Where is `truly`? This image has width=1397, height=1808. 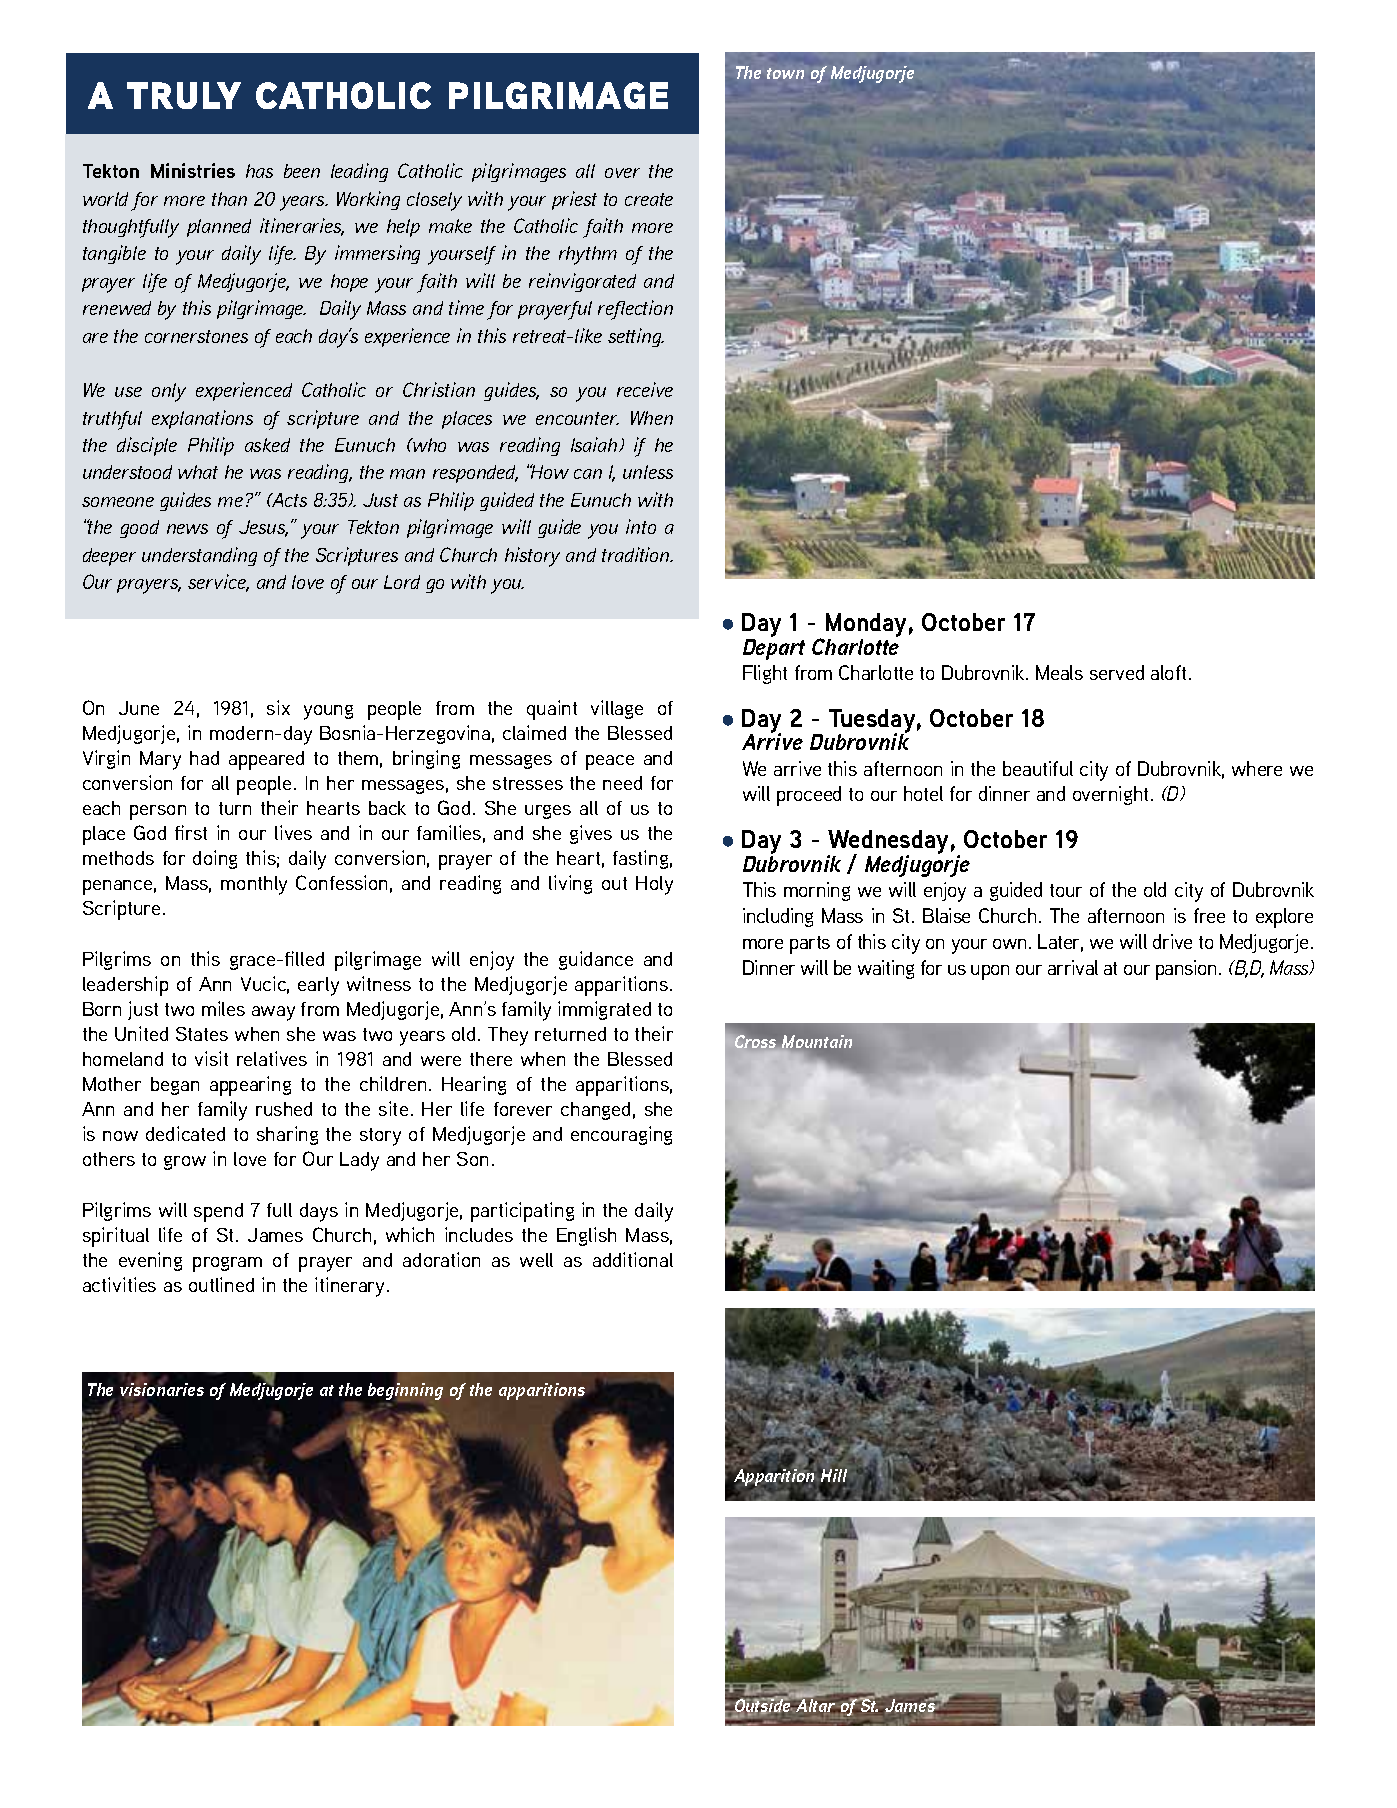
truly is located at coordinates (184, 95).
